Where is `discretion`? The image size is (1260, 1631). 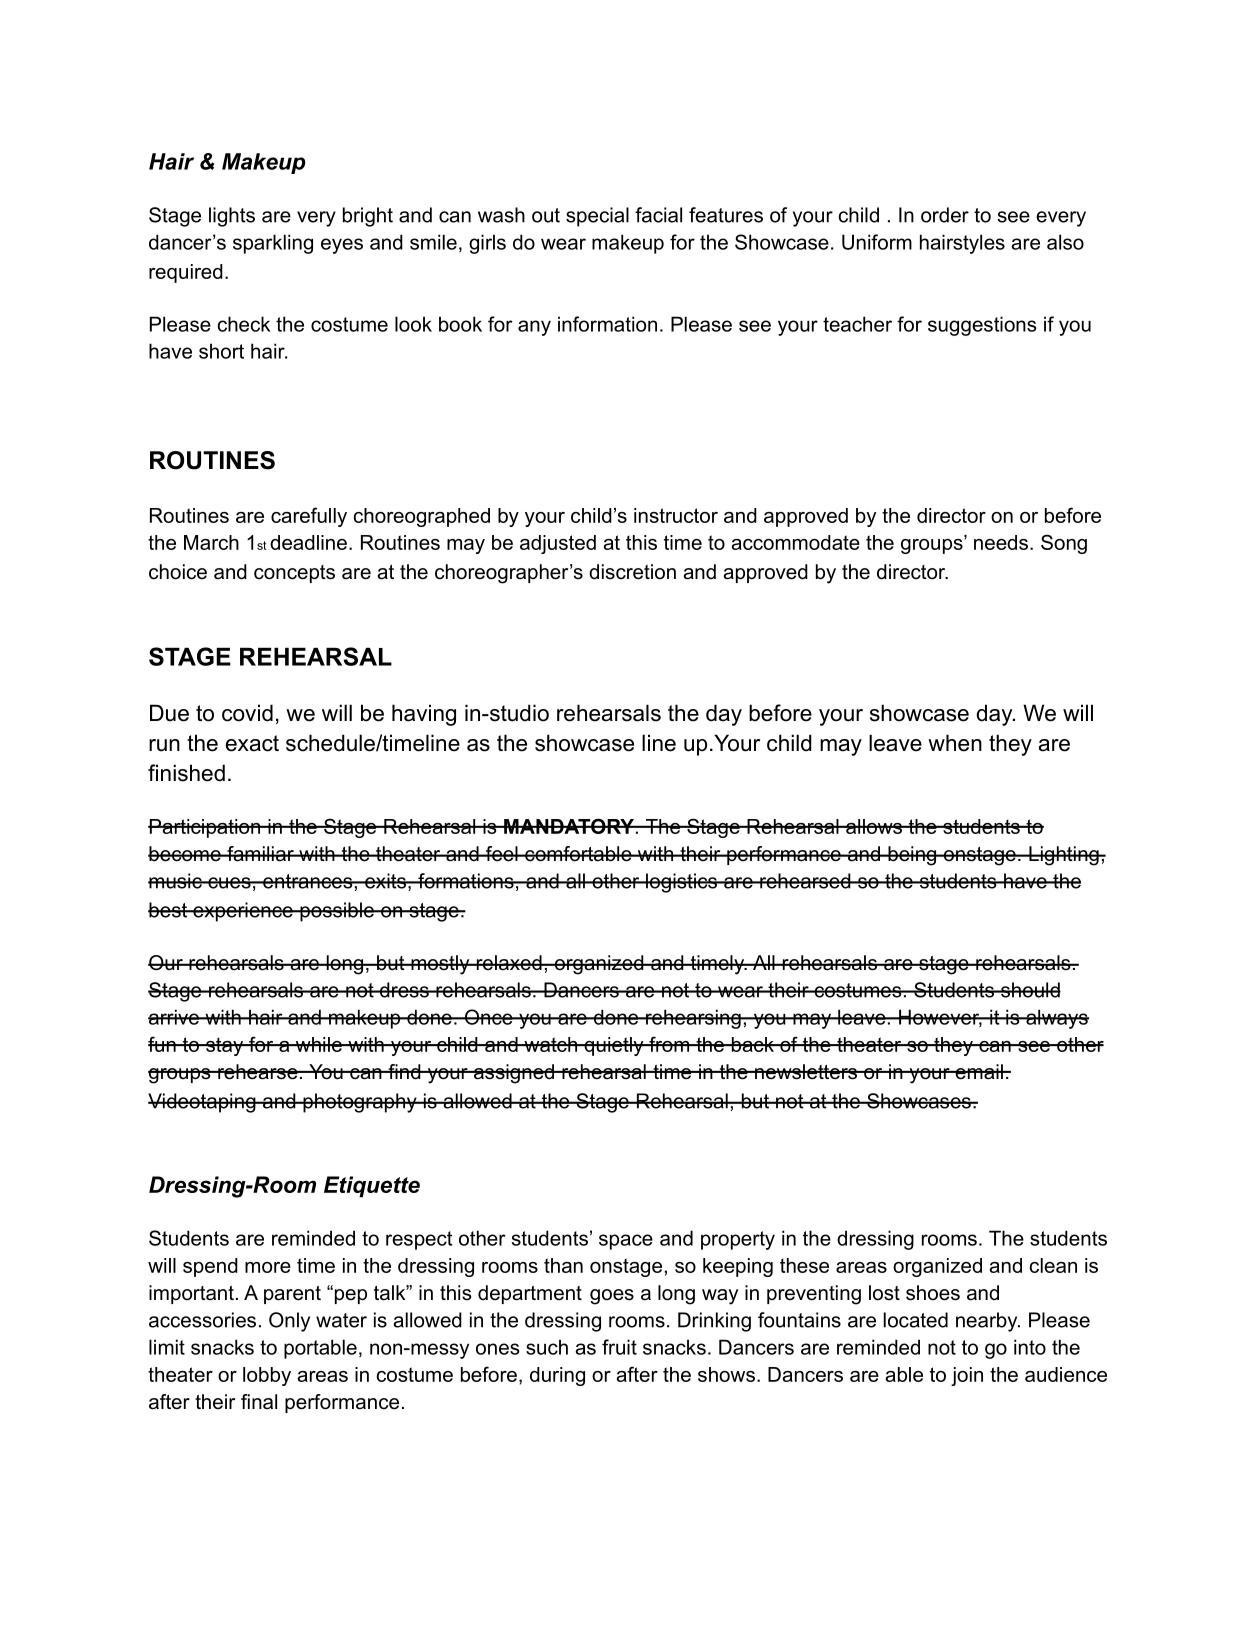
discretion is located at coordinates (632, 572).
